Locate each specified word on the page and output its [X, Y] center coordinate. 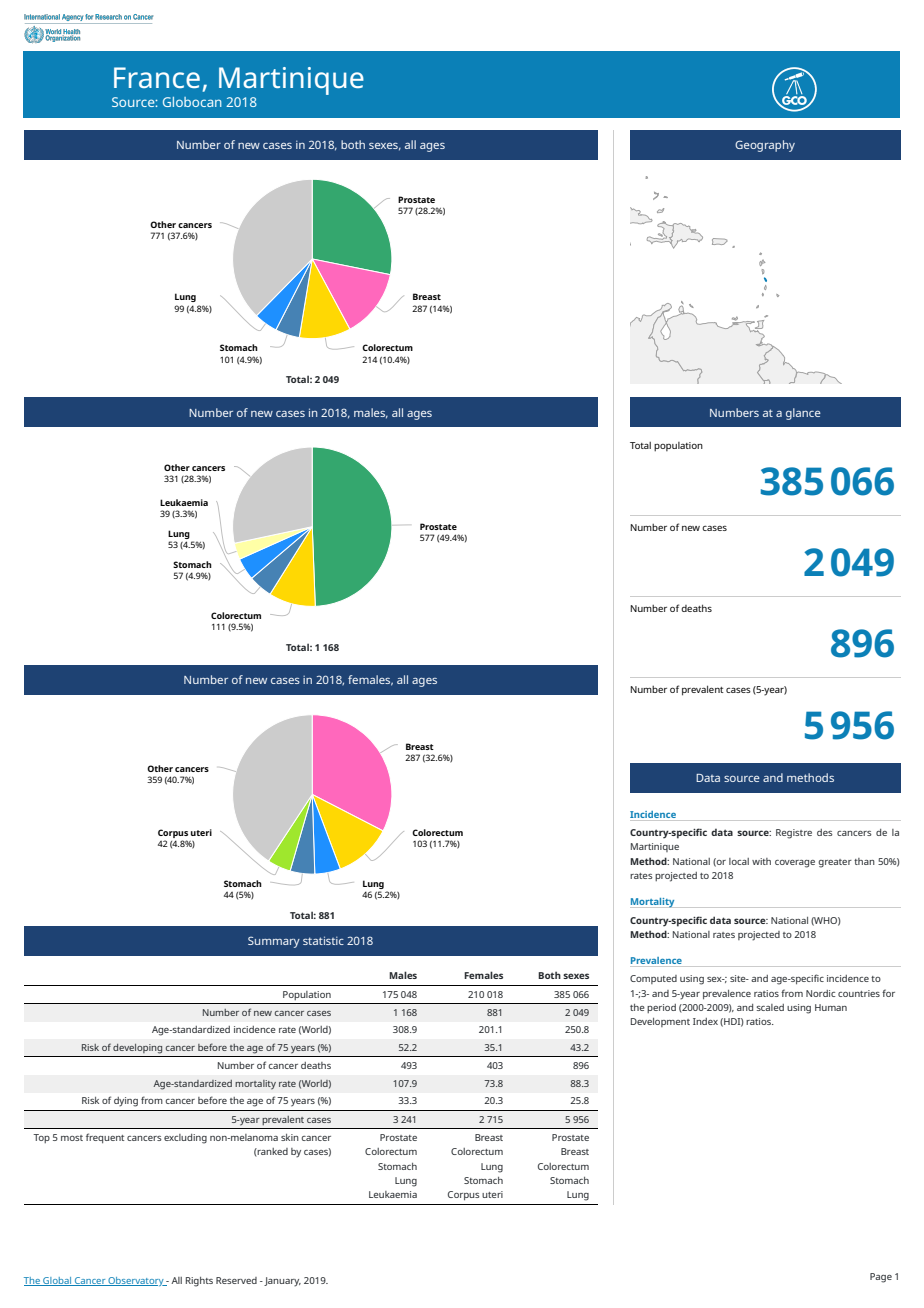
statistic [323, 940]
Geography [765, 146]
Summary [274, 942]
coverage [795, 864]
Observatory [136, 1281]
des [825, 832]
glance [803, 414]
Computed [653, 979]
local [739, 861]
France [157, 77]
